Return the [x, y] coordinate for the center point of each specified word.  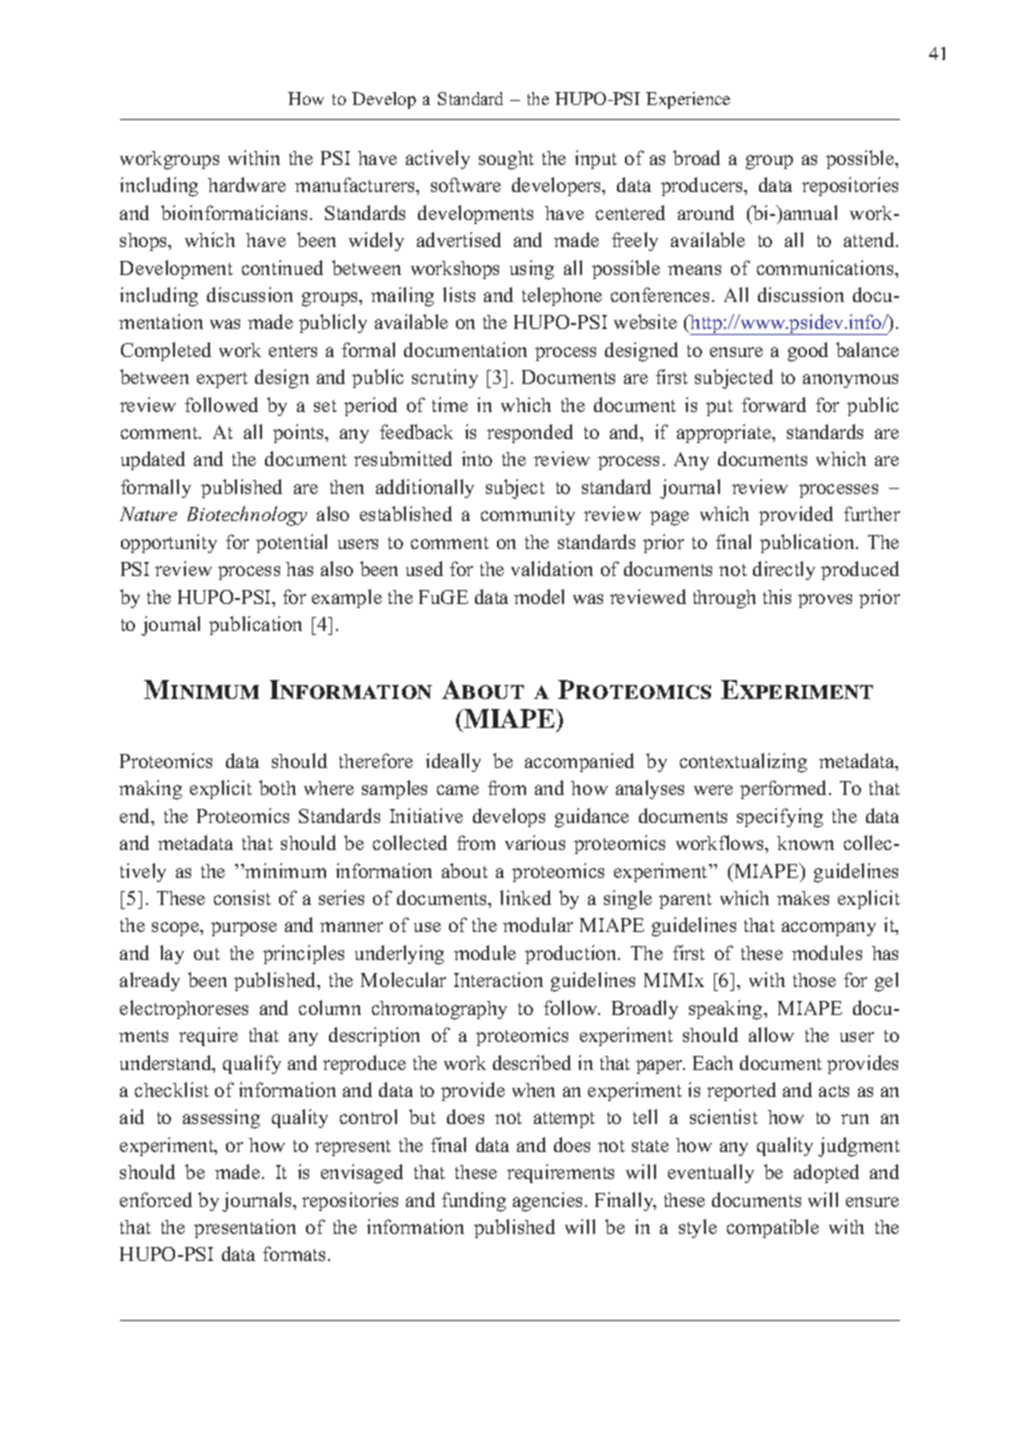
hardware [247, 184]
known [805, 843]
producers [703, 186]
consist [242, 897]
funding [474, 1202]
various [535, 842]
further [872, 513]
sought [506, 160]
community [528, 515]
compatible [773, 1228]
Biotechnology [247, 516]
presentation [245, 1228]
